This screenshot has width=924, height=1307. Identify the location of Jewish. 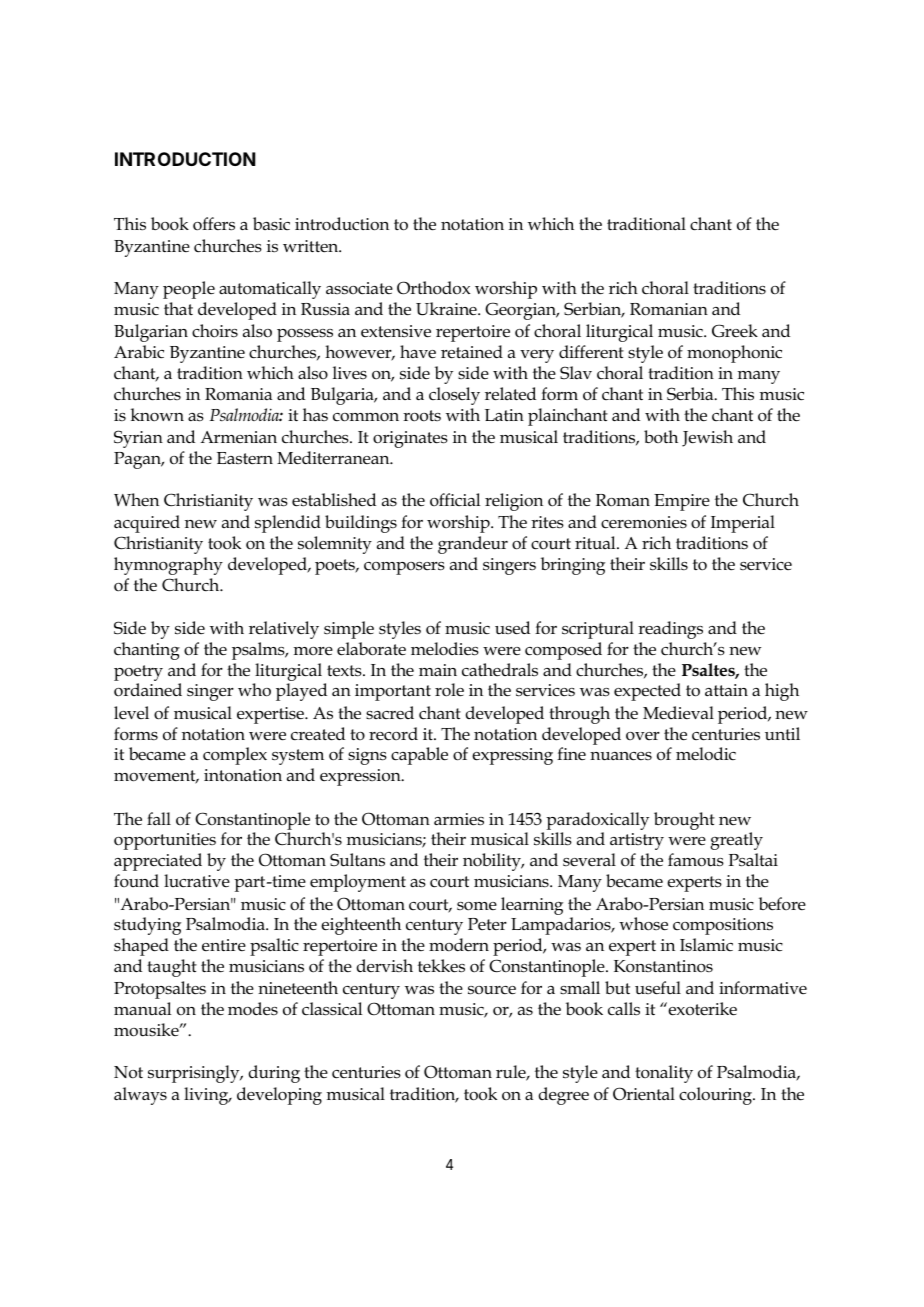
(707, 438).
